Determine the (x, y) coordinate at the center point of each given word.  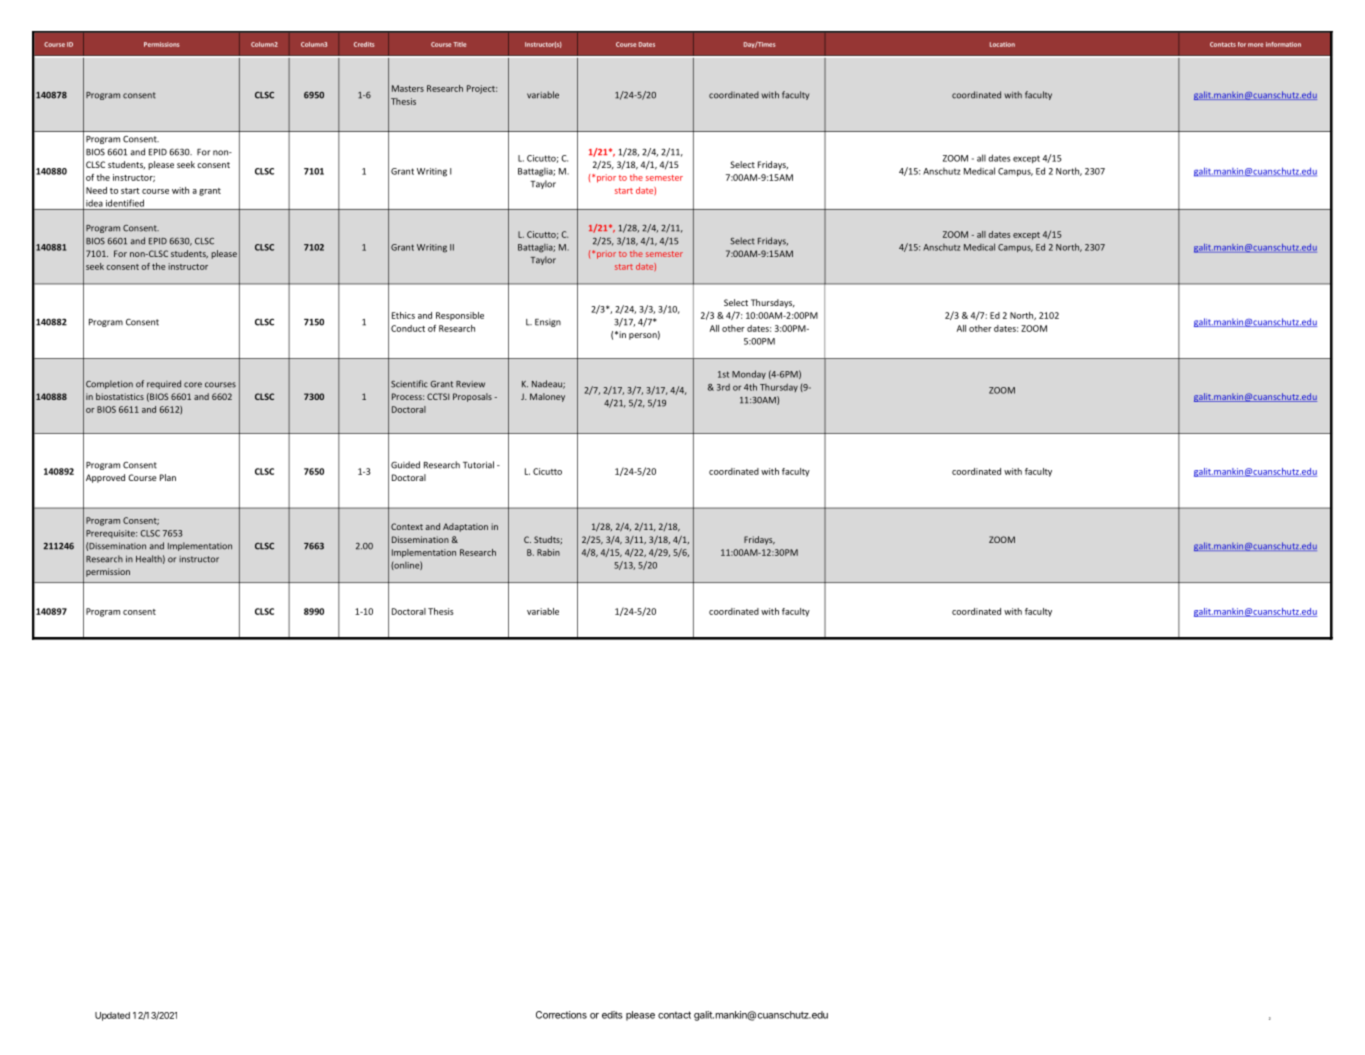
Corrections (561, 1015)
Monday (749, 374)
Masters (408, 88)
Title (460, 44)
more (1256, 45)
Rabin (548, 552)
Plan (168, 477)
